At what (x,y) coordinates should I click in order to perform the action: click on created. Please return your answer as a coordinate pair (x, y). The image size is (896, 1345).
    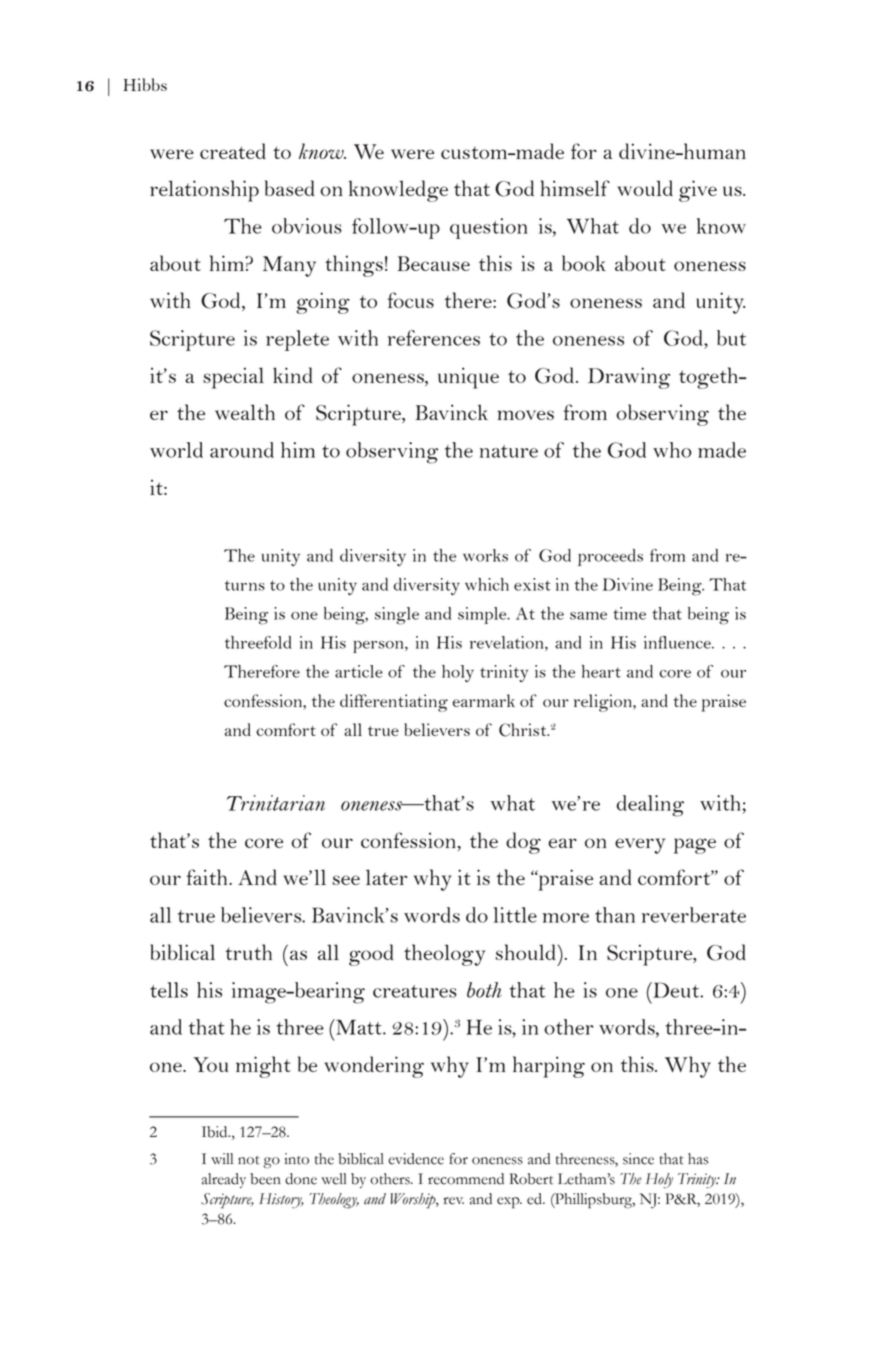
    Looking at the image, I should click on (233, 151).
